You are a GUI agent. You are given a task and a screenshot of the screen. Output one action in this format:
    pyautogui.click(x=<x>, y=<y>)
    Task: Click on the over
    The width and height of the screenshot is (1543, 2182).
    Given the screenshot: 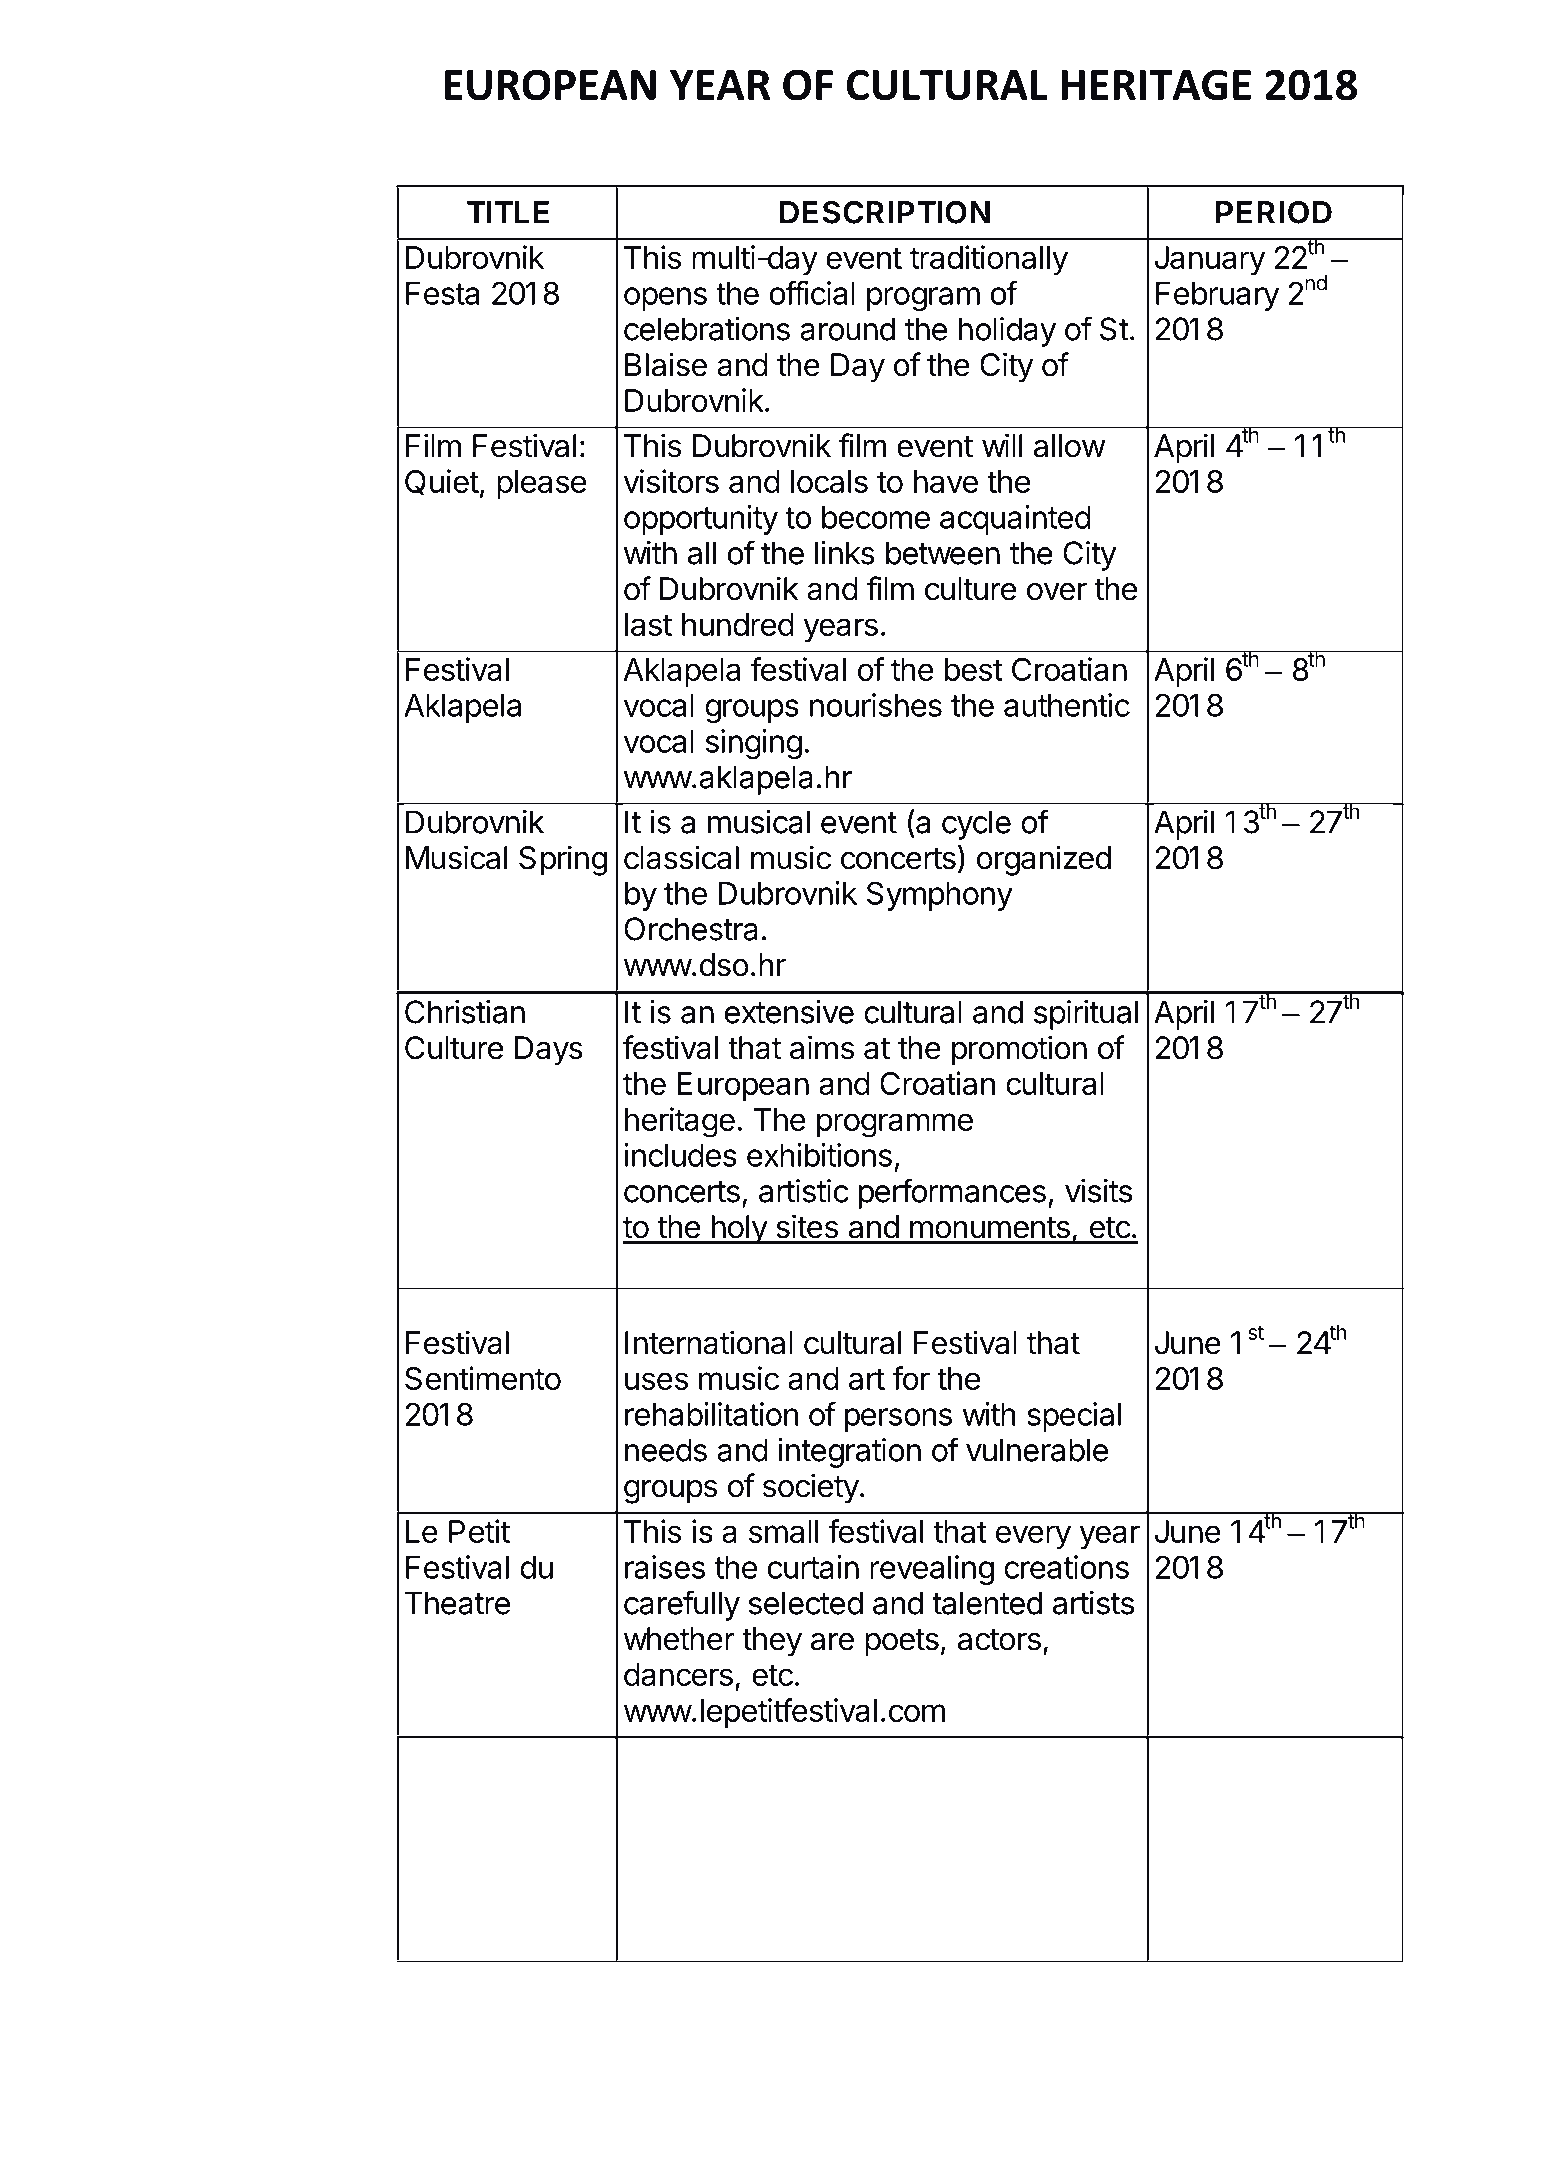 What is the action you would take?
    pyautogui.click(x=1057, y=591)
